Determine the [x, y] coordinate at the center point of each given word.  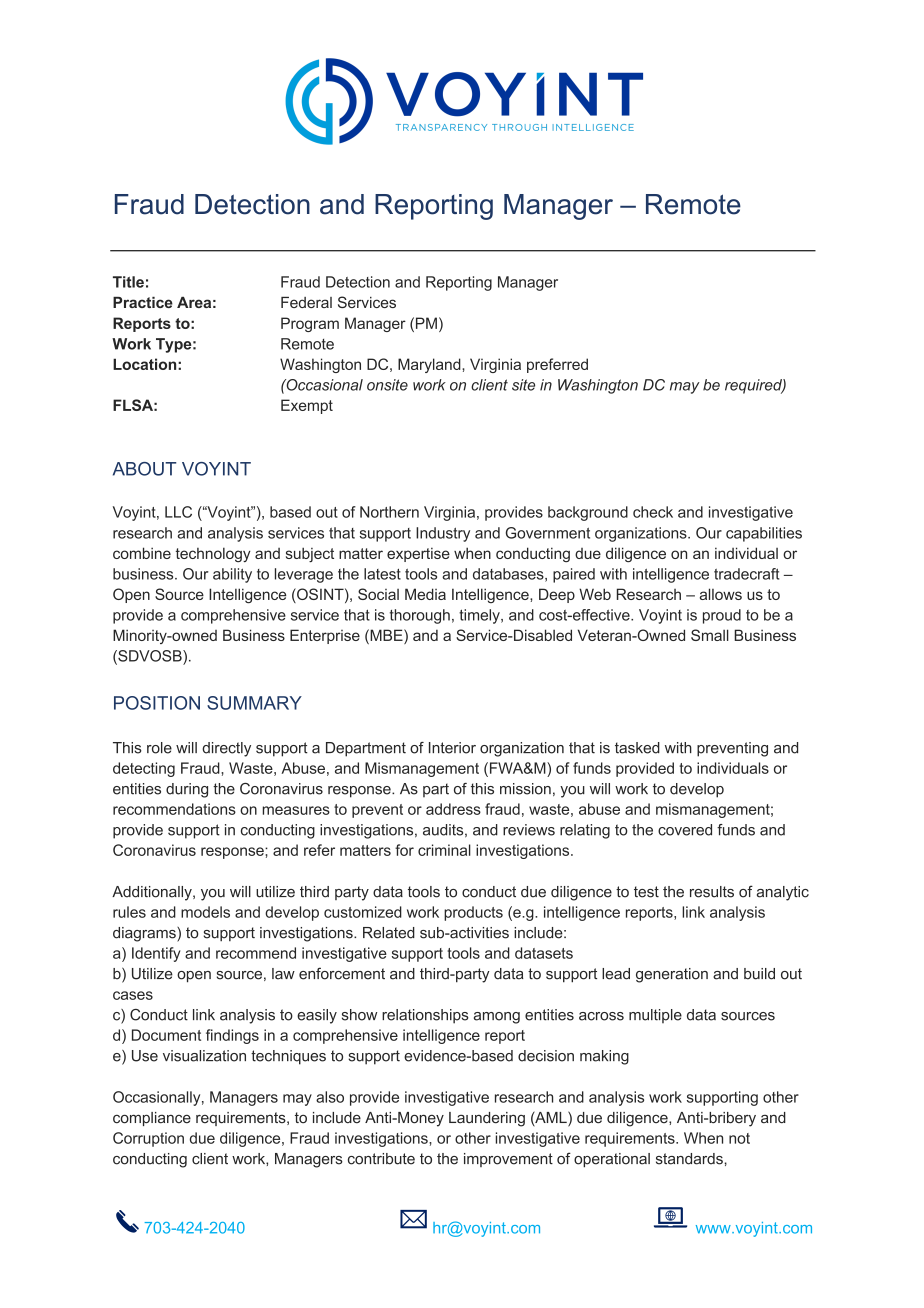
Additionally [153, 893]
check [653, 512]
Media [425, 594]
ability [232, 575]
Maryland [430, 365]
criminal [444, 850]
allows [721, 594]
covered [685, 830]
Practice [143, 302]
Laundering [487, 1119]
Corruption [148, 1139]
